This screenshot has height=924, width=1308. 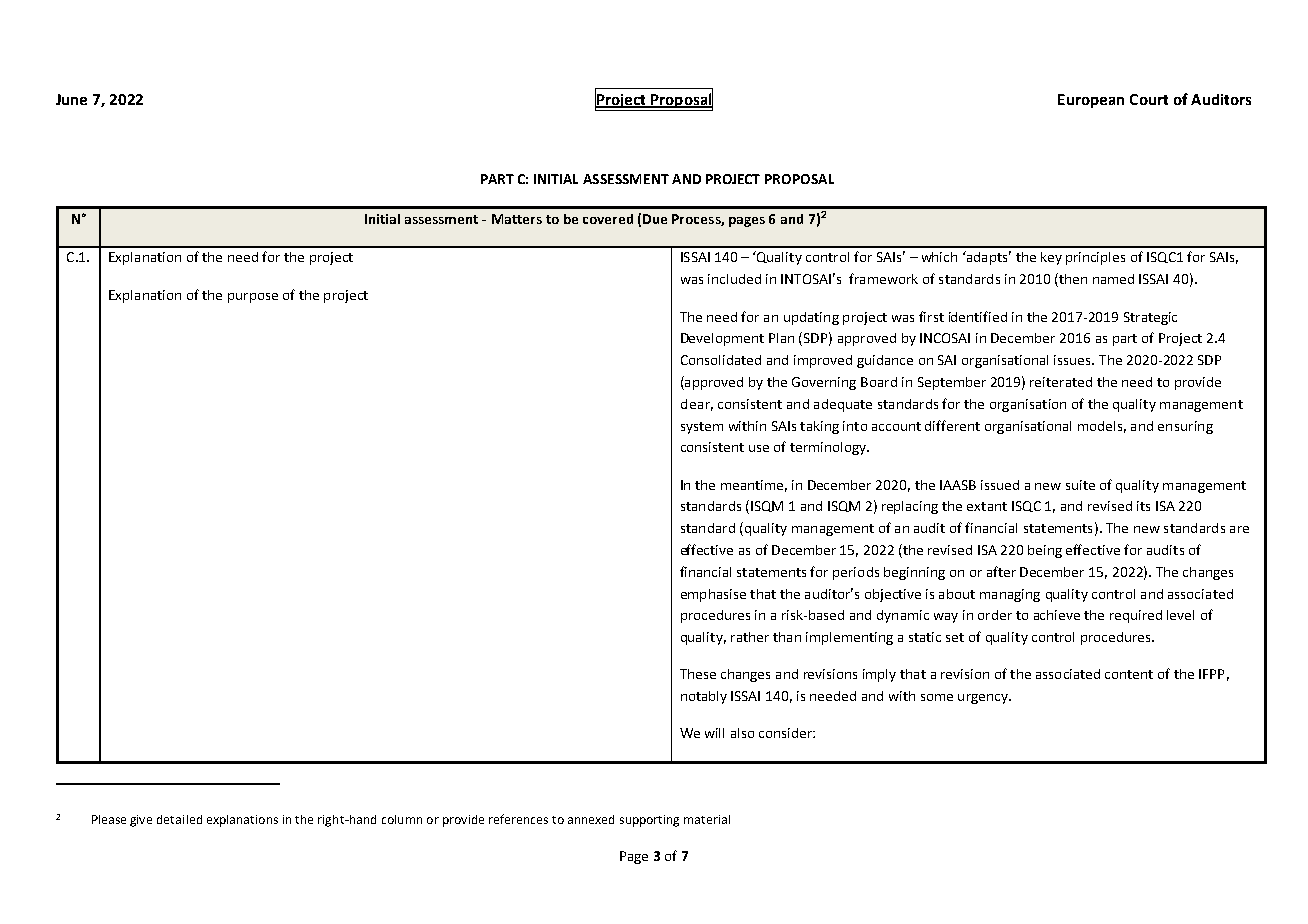 I want to click on supporting, so click(x=649, y=821).
